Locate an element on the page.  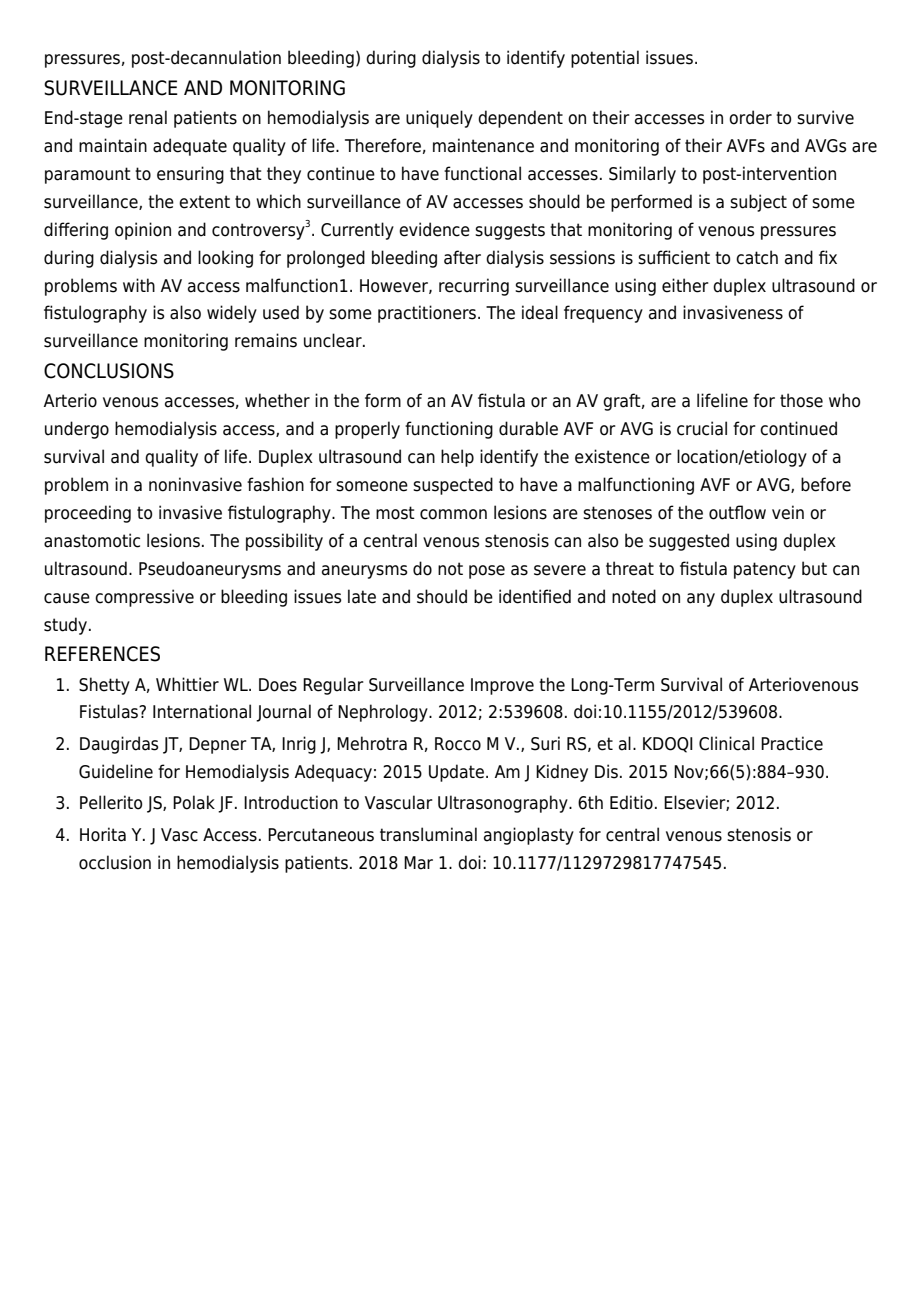
order is located at coordinates (750, 117).
